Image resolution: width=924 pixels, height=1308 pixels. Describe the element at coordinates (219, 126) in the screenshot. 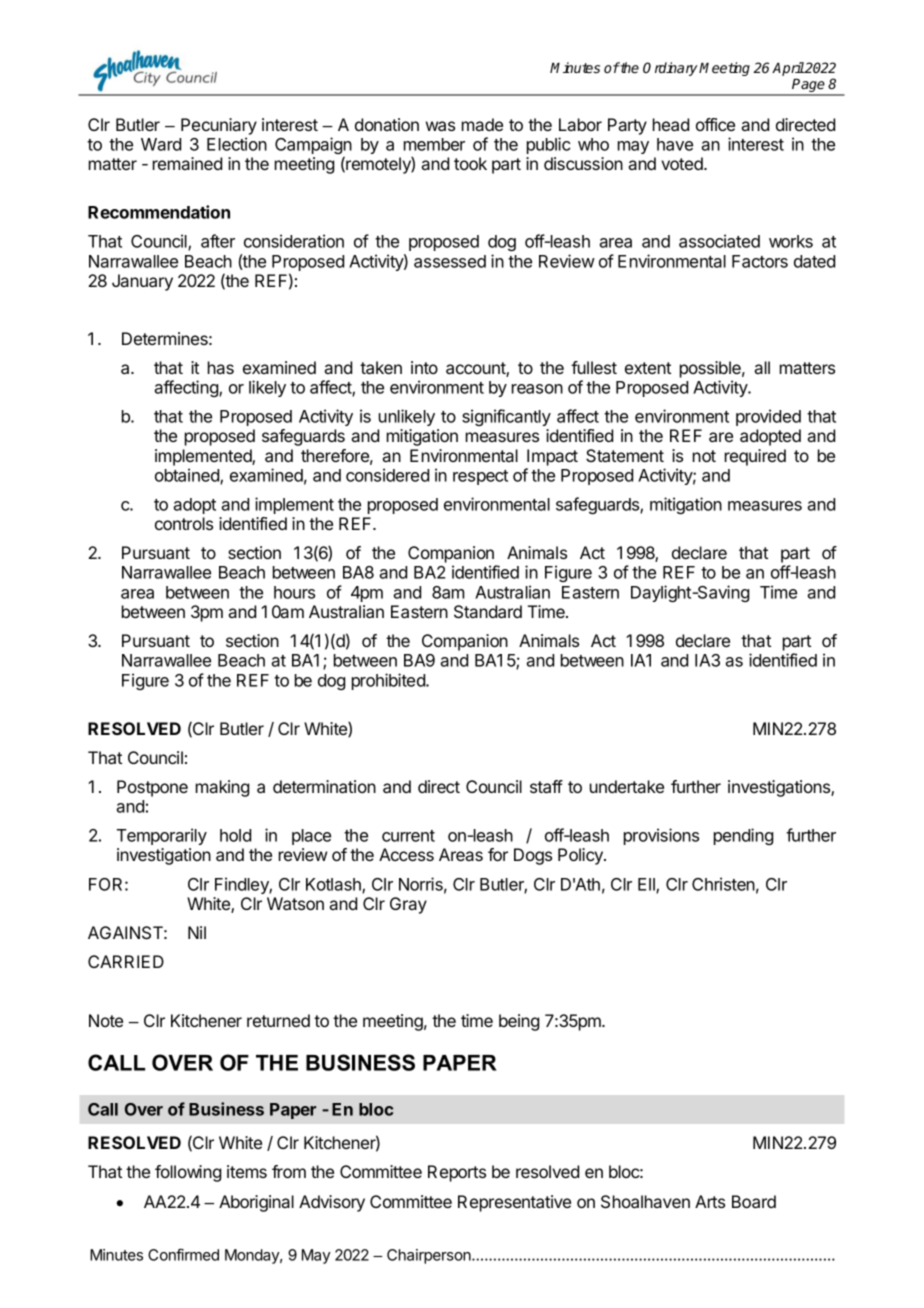

I see `Pecuniary` at that location.
